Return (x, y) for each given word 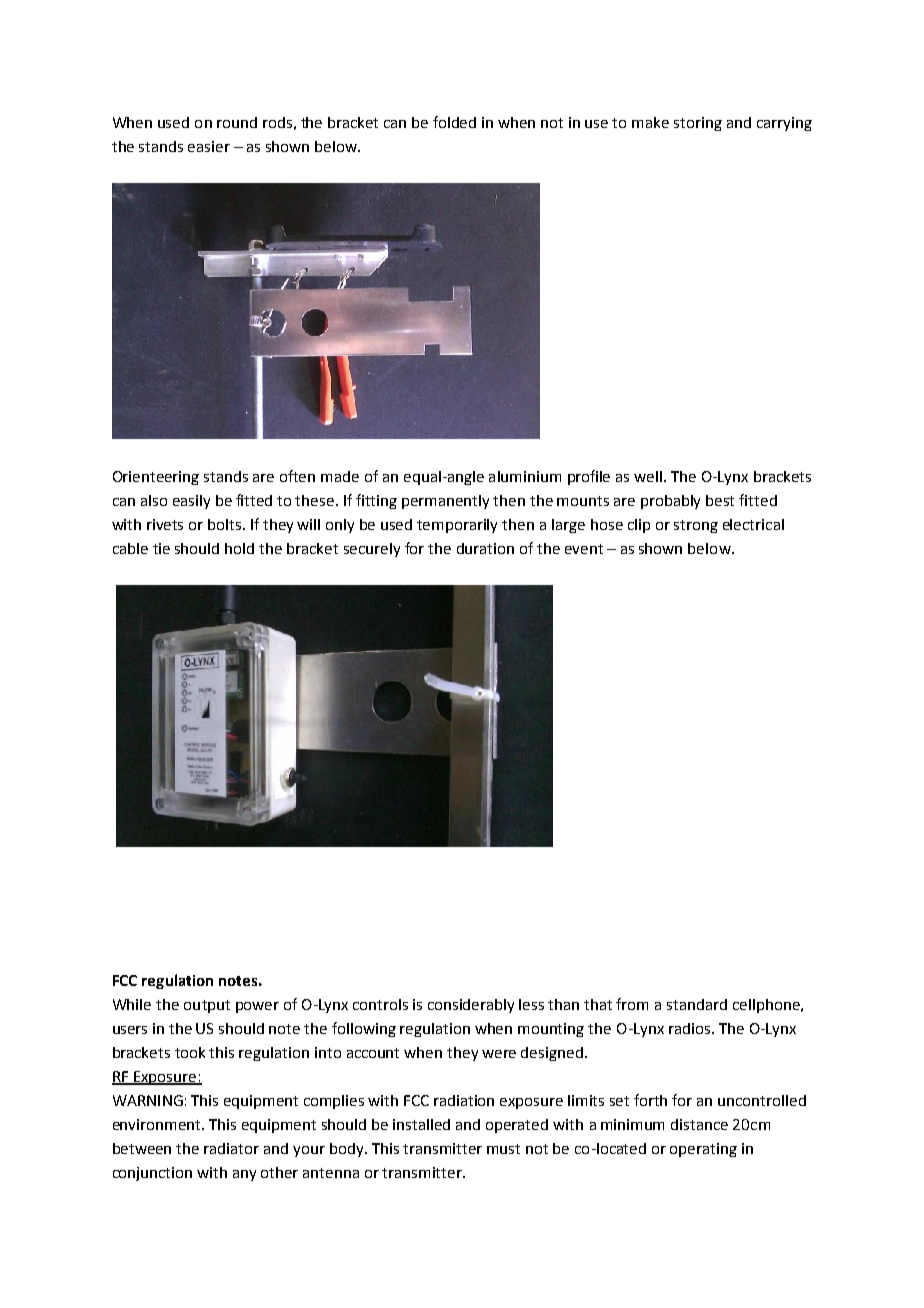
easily (191, 502)
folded (454, 122)
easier (209, 146)
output (207, 1006)
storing (698, 124)
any (244, 1175)
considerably (471, 1006)
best (720, 500)
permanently (445, 502)
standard (697, 1004)
